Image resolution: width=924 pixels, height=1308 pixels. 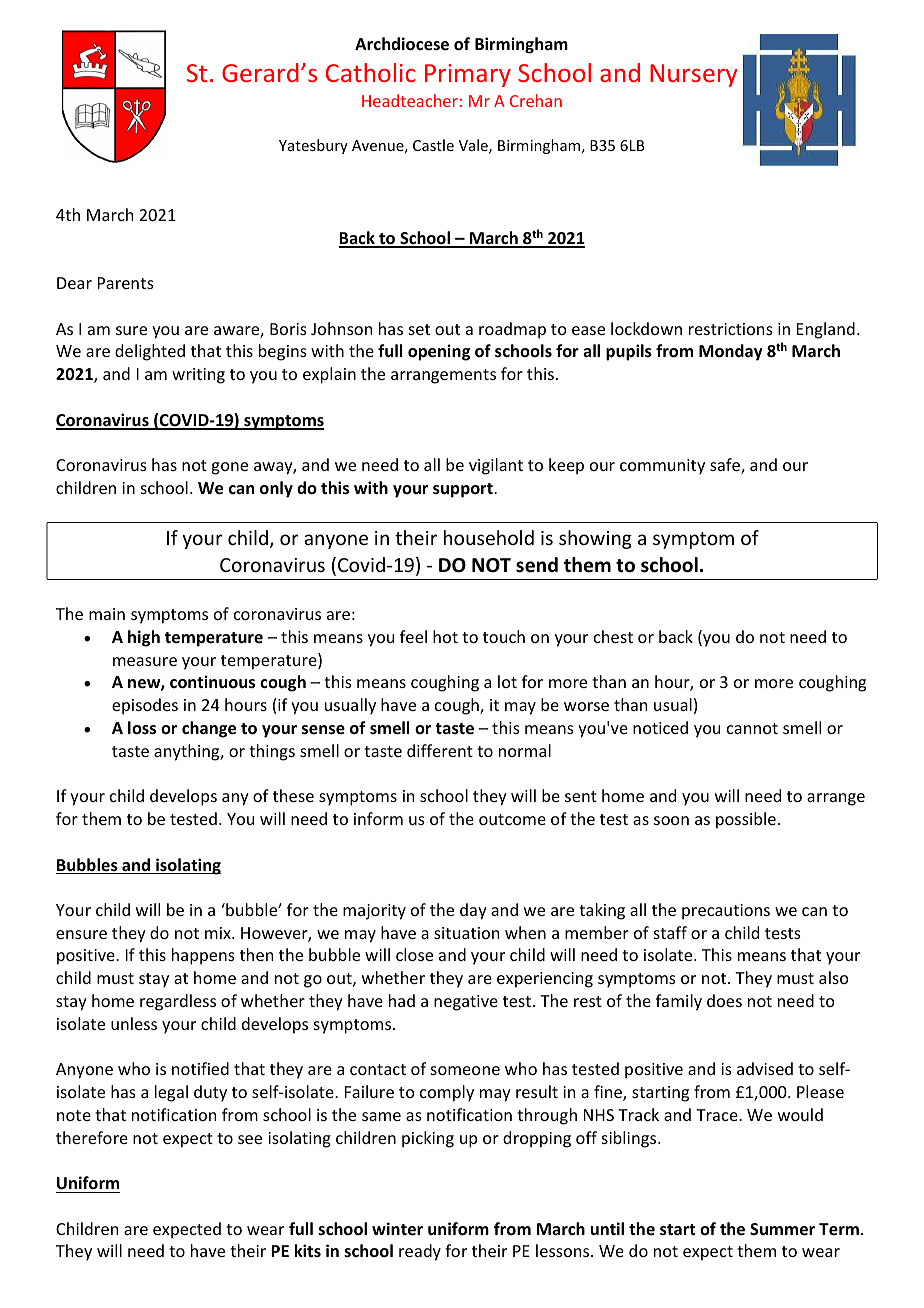 I want to click on cannot, so click(x=752, y=728).
